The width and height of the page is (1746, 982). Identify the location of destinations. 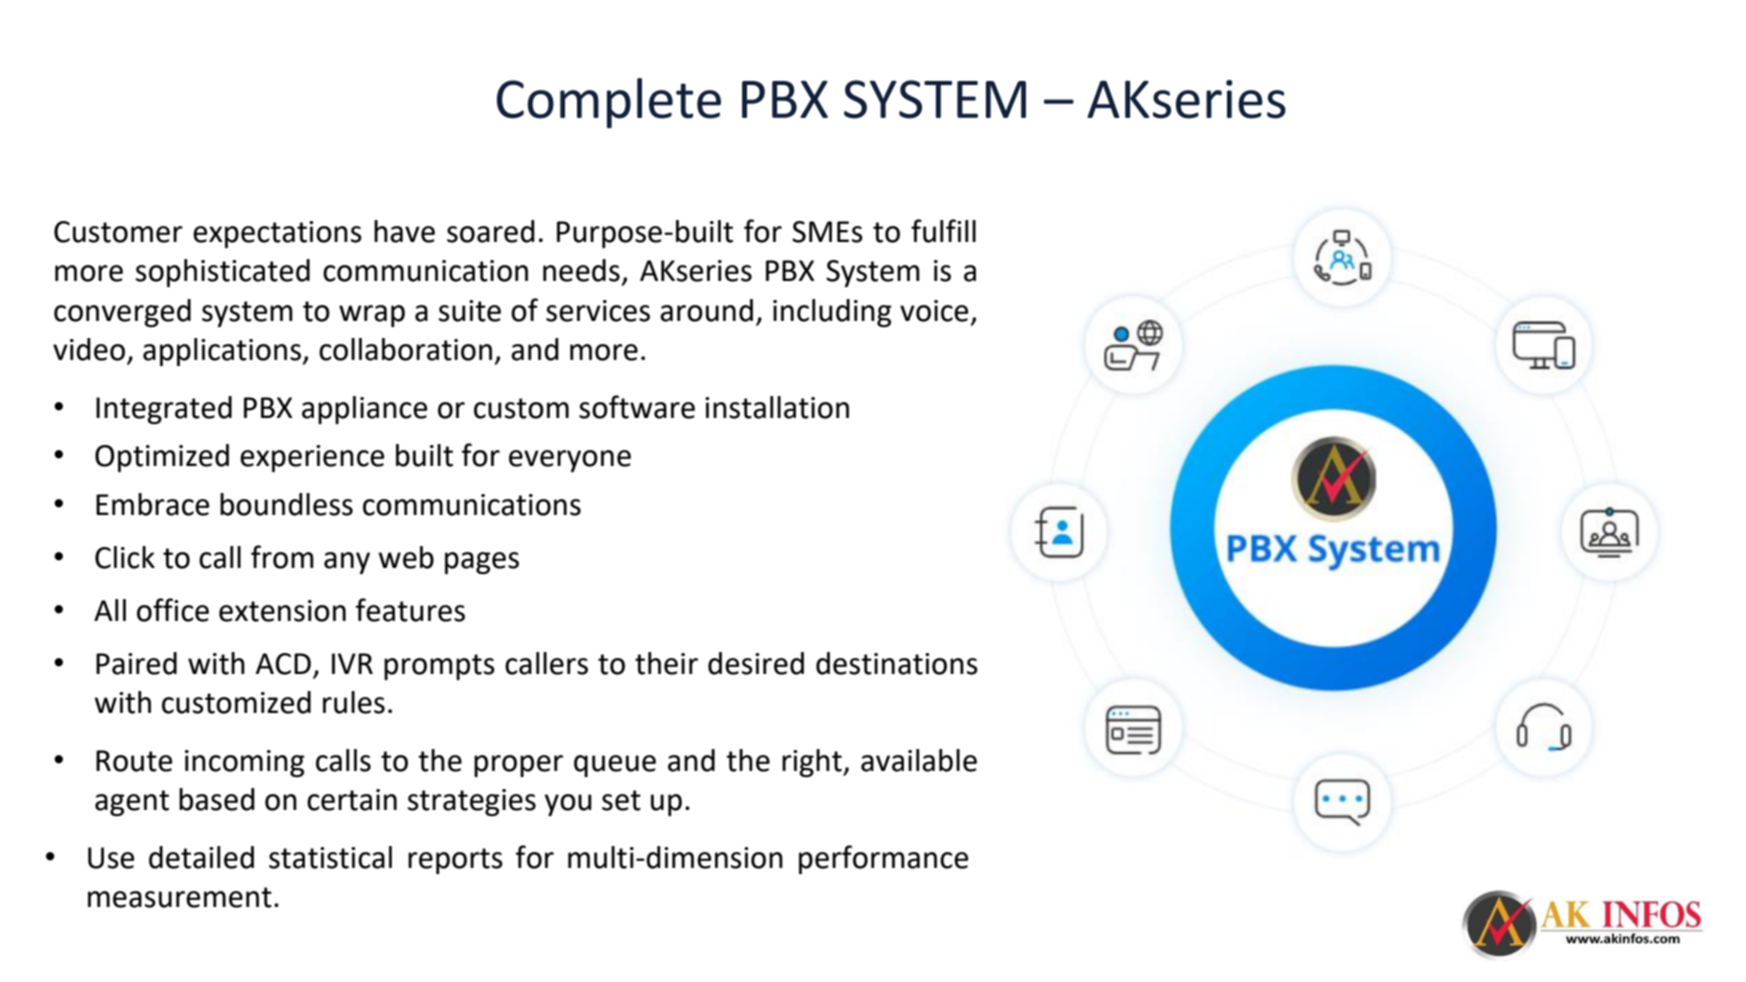
(897, 663).
